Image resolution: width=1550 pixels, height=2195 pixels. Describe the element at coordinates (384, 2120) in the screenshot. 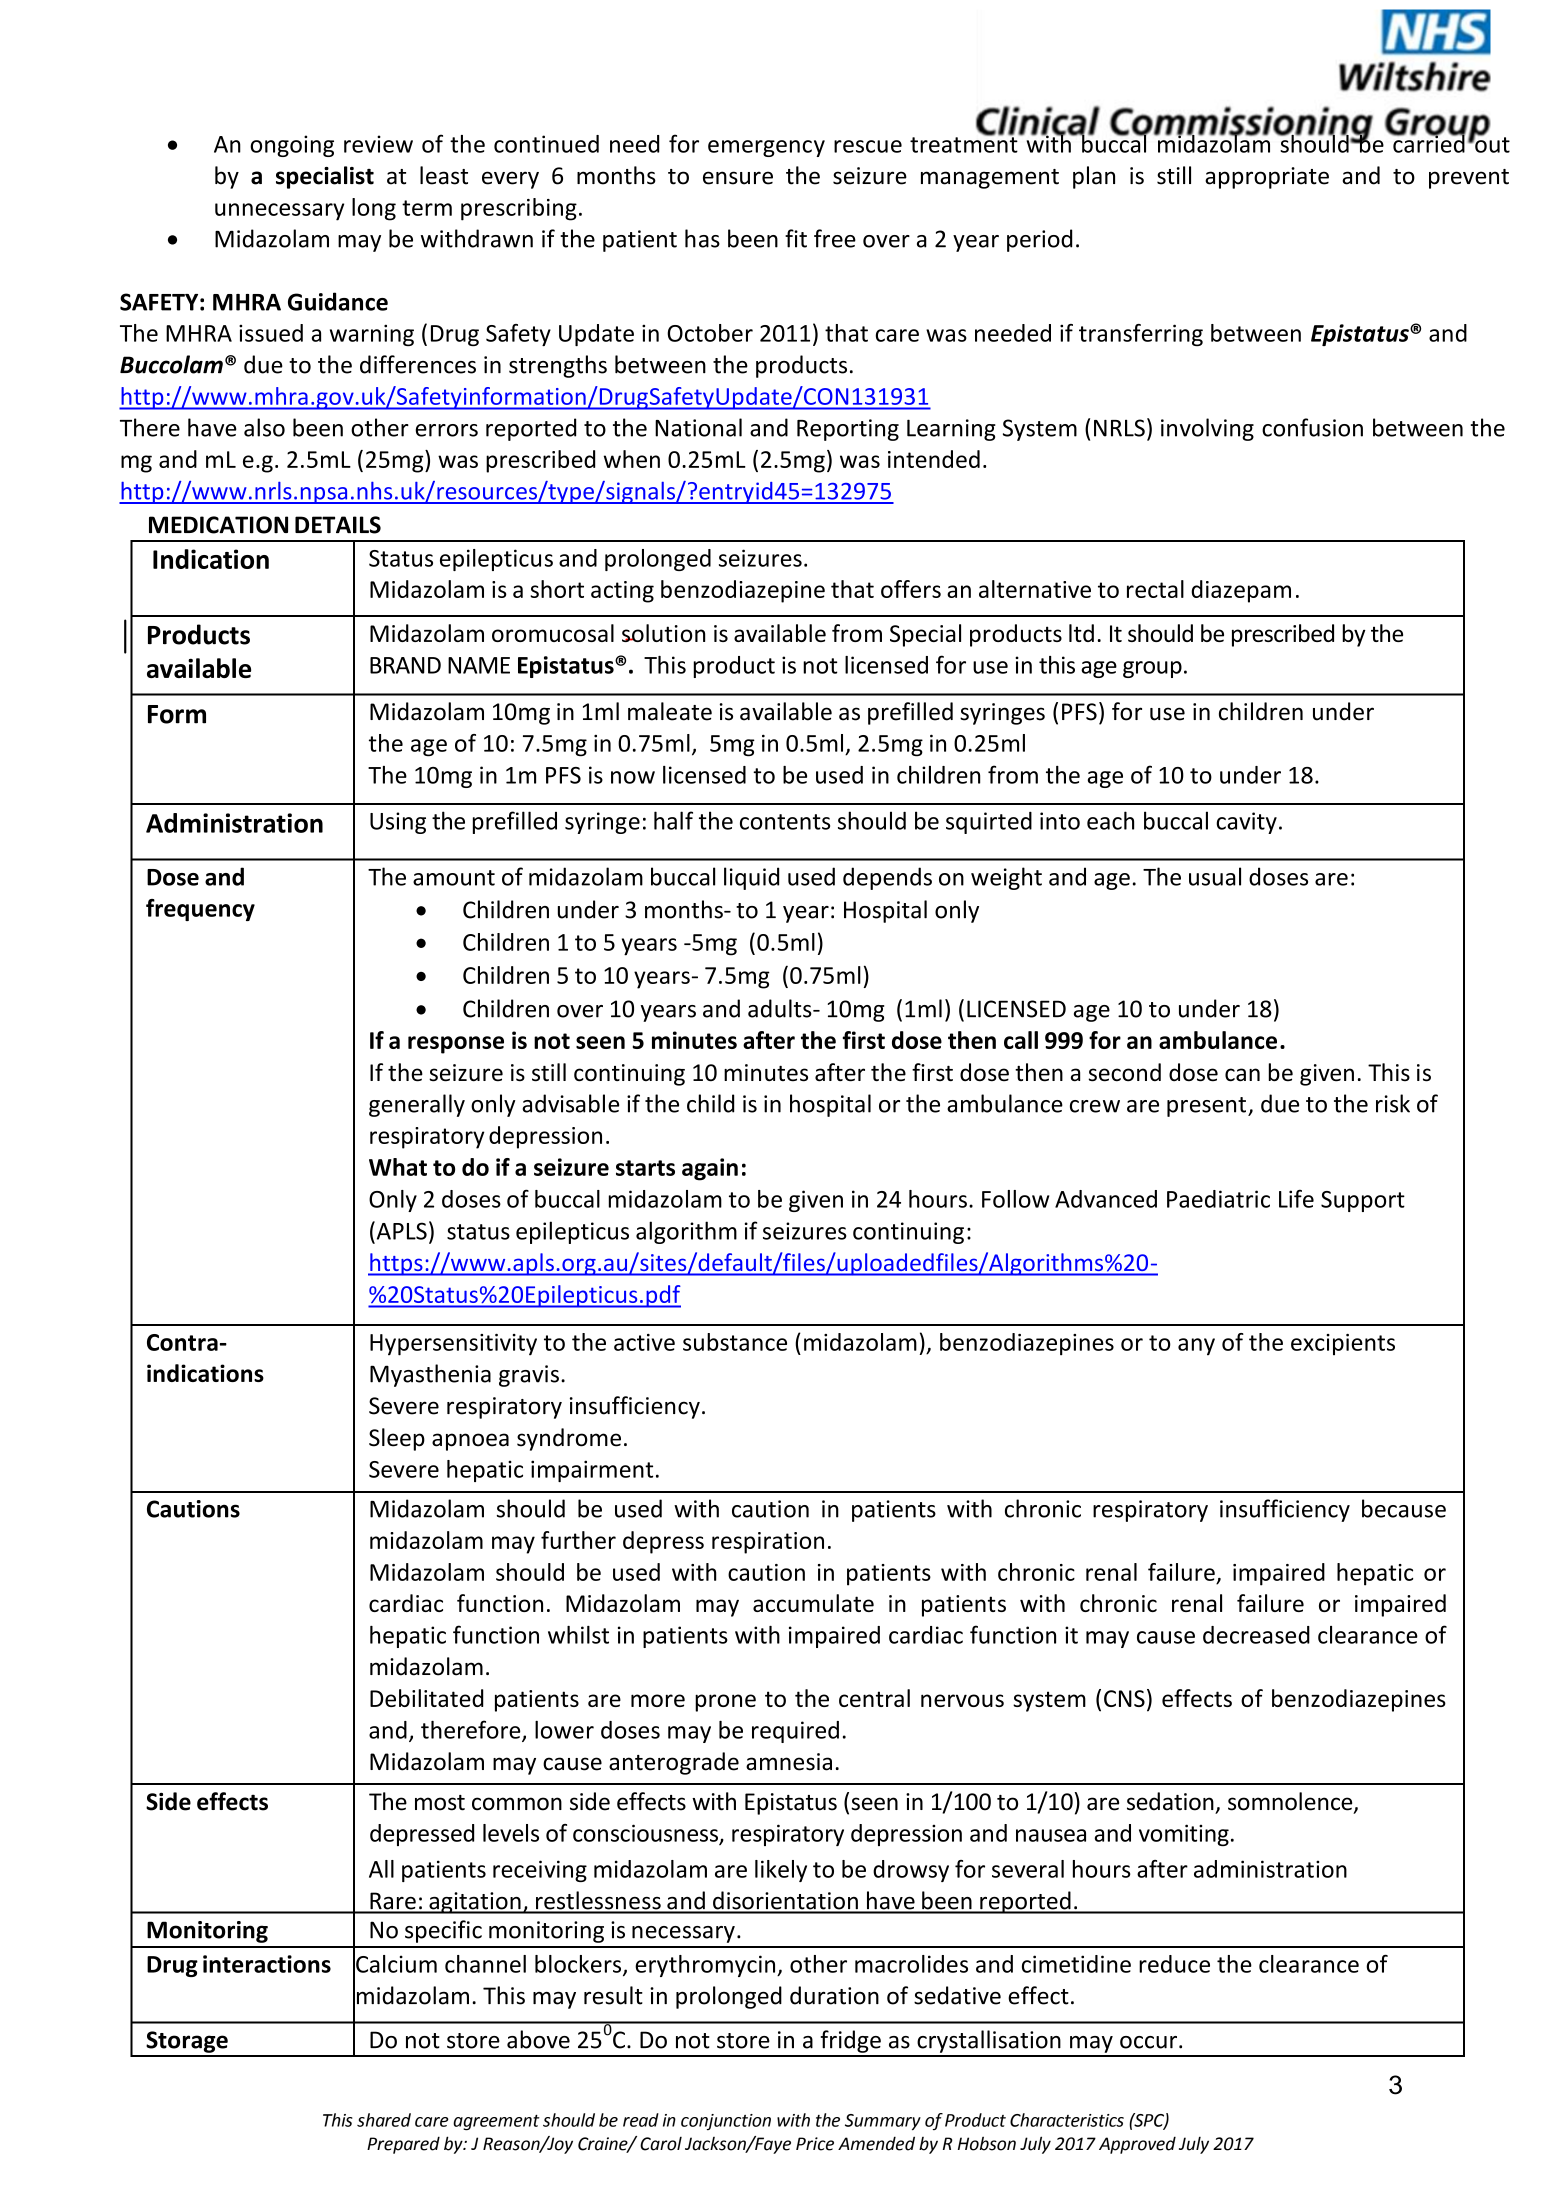

I see `shared` at that location.
